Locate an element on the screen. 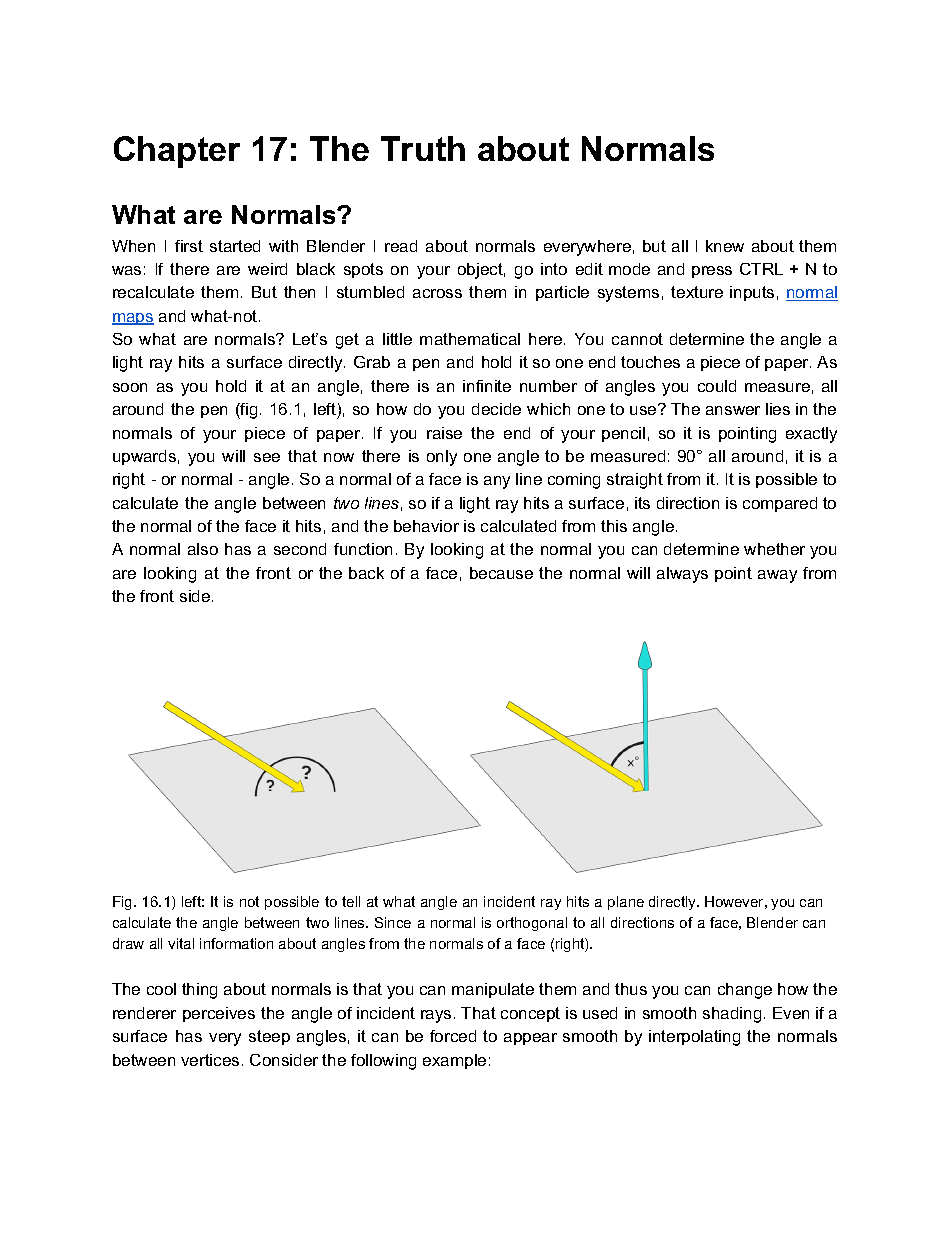  shading is located at coordinates (732, 1015).
